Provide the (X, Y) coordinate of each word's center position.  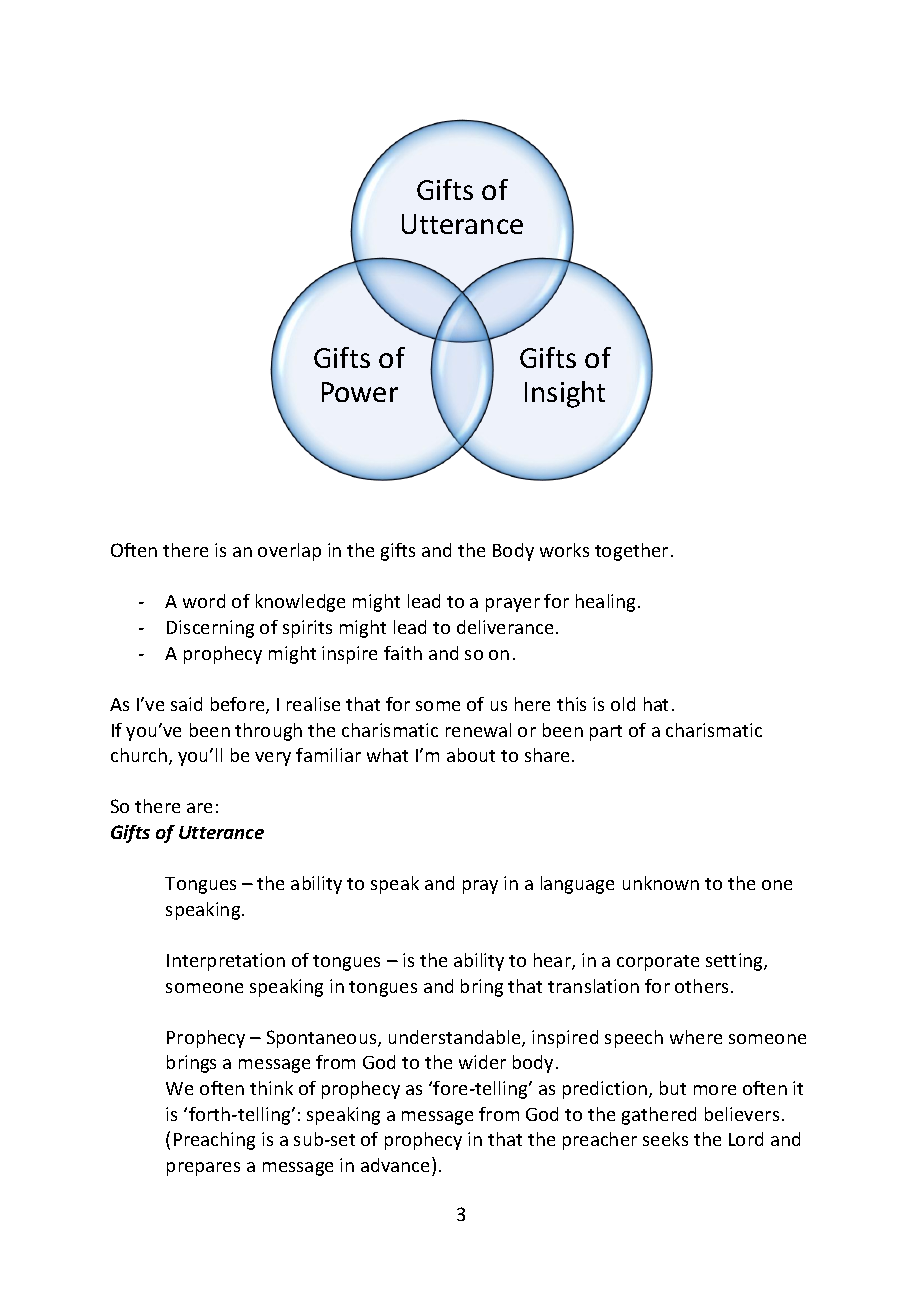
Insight (565, 394)
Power (360, 392)
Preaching (214, 1141)
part (606, 733)
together (631, 552)
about (471, 755)
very (273, 759)
